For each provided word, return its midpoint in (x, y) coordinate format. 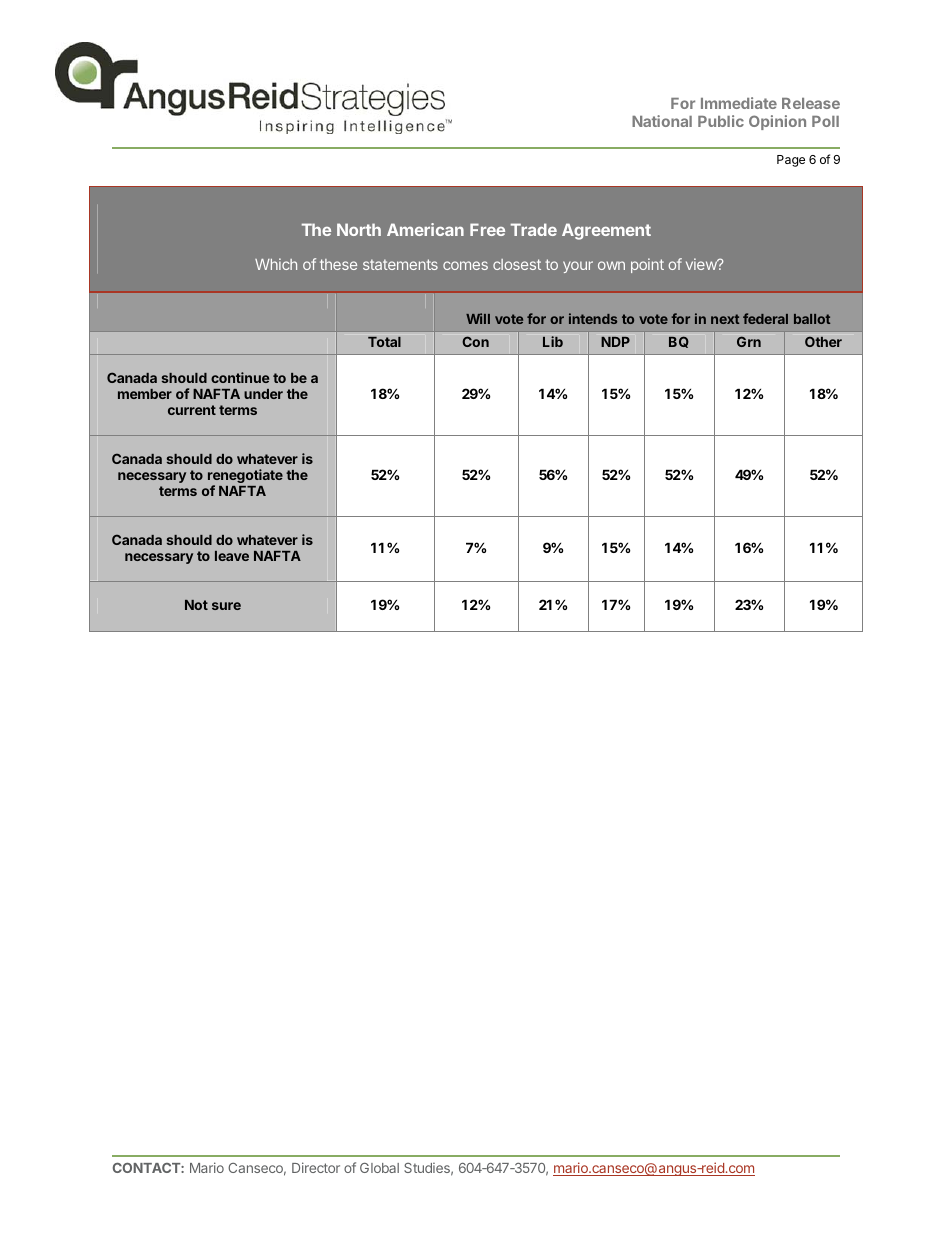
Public (721, 121)
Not (196, 605)
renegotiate (245, 477)
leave (232, 556)
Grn (749, 341)
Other (823, 341)
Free (487, 229)
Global (379, 1168)
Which (276, 264)
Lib (553, 341)
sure (226, 606)
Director (316, 1167)
